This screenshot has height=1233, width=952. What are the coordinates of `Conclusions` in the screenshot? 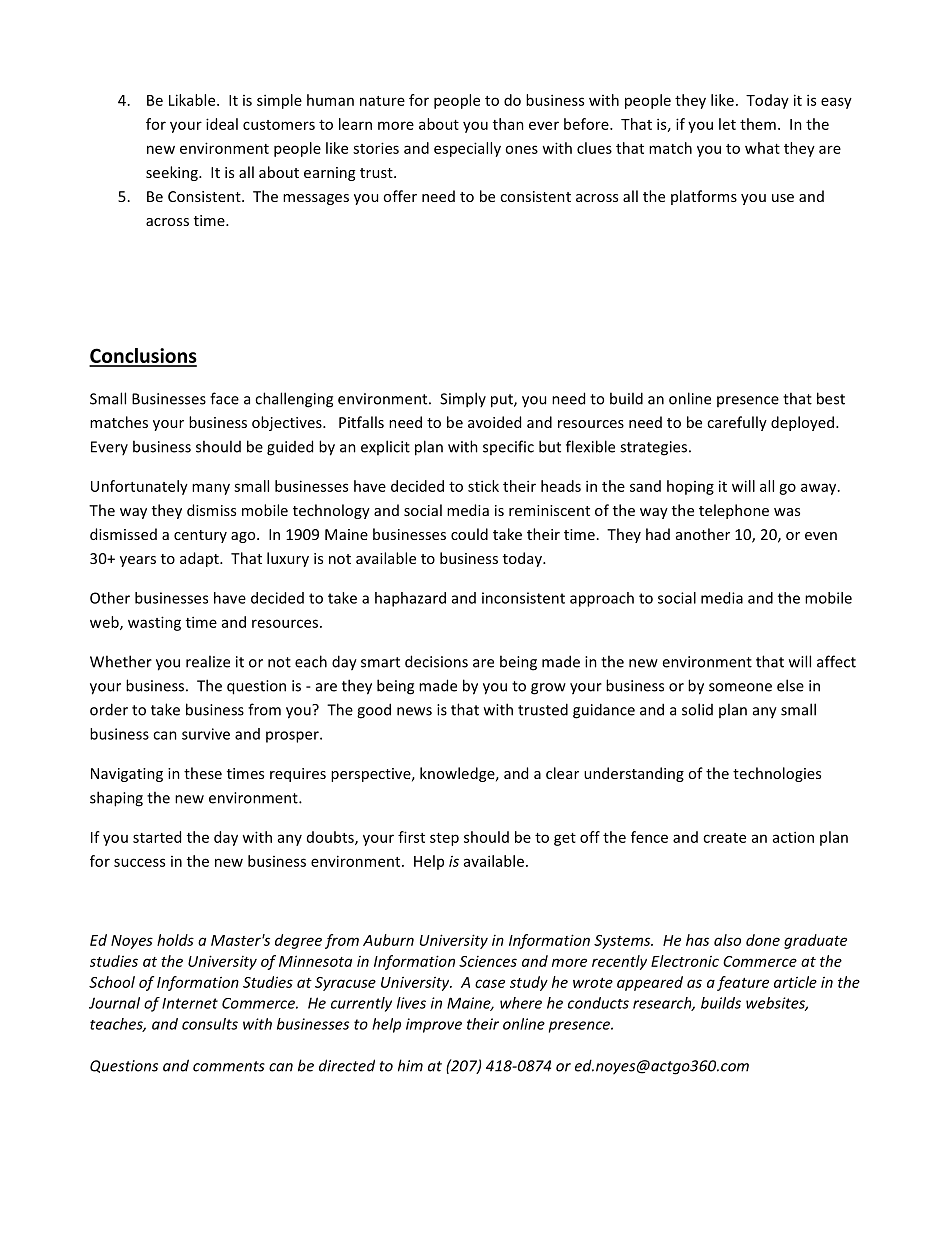 It's located at (143, 357).
